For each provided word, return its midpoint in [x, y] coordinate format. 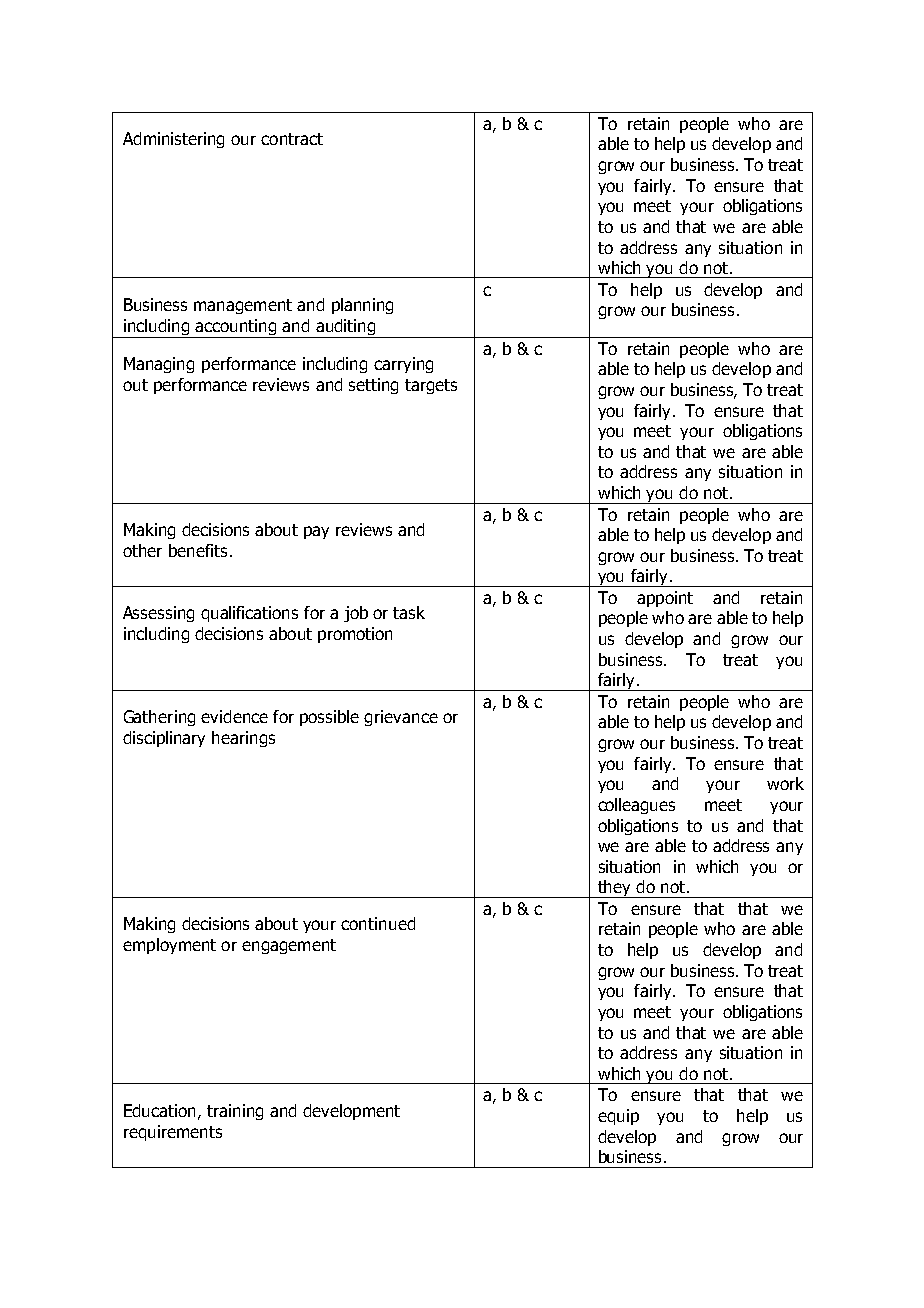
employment [169, 946]
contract [292, 139]
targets [431, 386]
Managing [159, 365]
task [409, 612]
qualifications [249, 614]
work [785, 783]
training [235, 1112]
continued [378, 923]
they [614, 889]
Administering [173, 140]
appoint [665, 599]
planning [362, 306]
